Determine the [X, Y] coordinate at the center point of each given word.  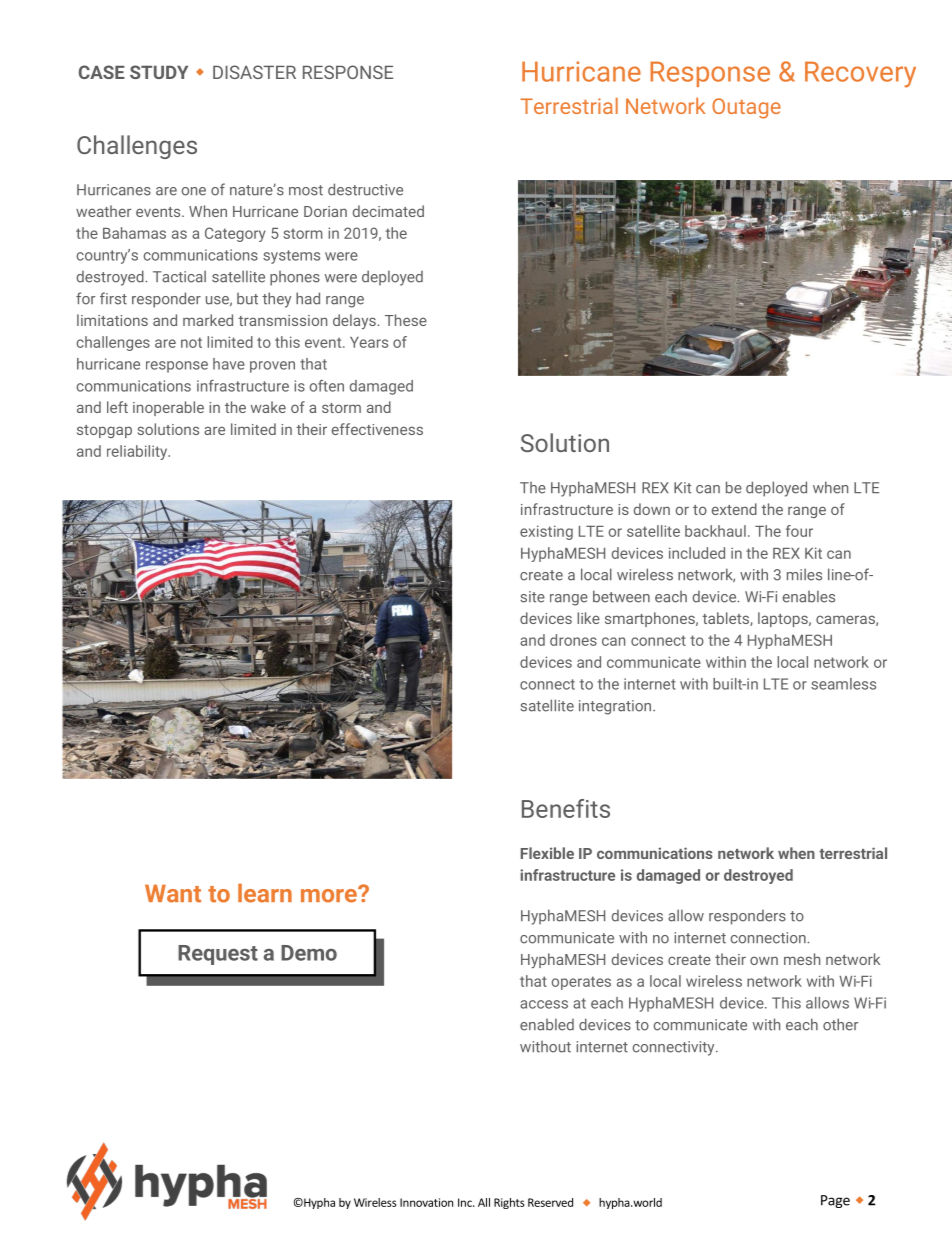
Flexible [547, 853]
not [191, 342]
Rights [509, 1203]
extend [734, 509]
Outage [746, 108]
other [840, 1024]
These [406, 320]
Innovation [426, 1202]
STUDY [159, 72]
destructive [365, 189]
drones [573, 640]
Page [835, 1201]
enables [809, 596]
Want [173, 893]
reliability [138, 452]
